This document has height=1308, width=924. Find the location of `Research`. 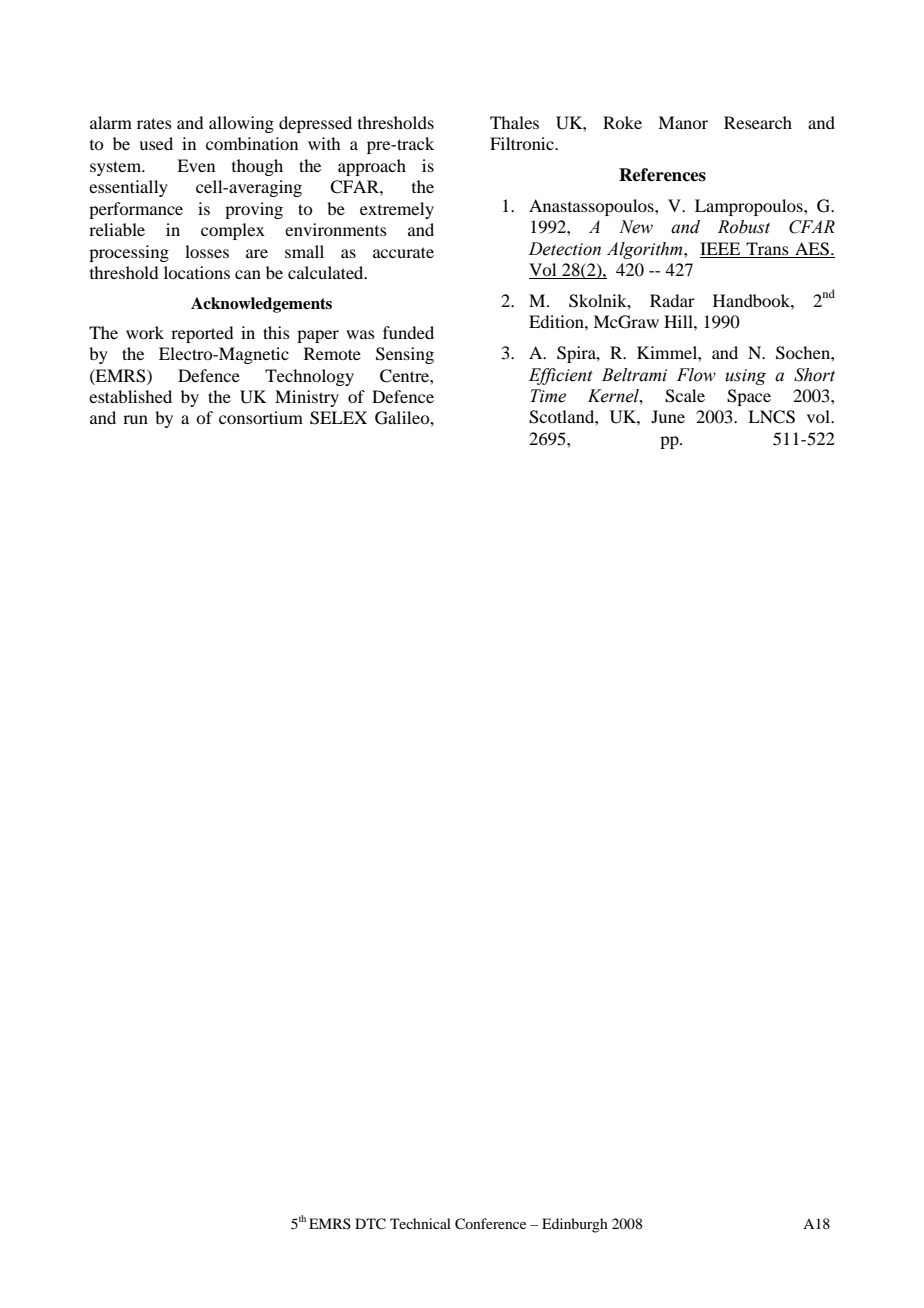

Research is located at coordinates (758, 122).
